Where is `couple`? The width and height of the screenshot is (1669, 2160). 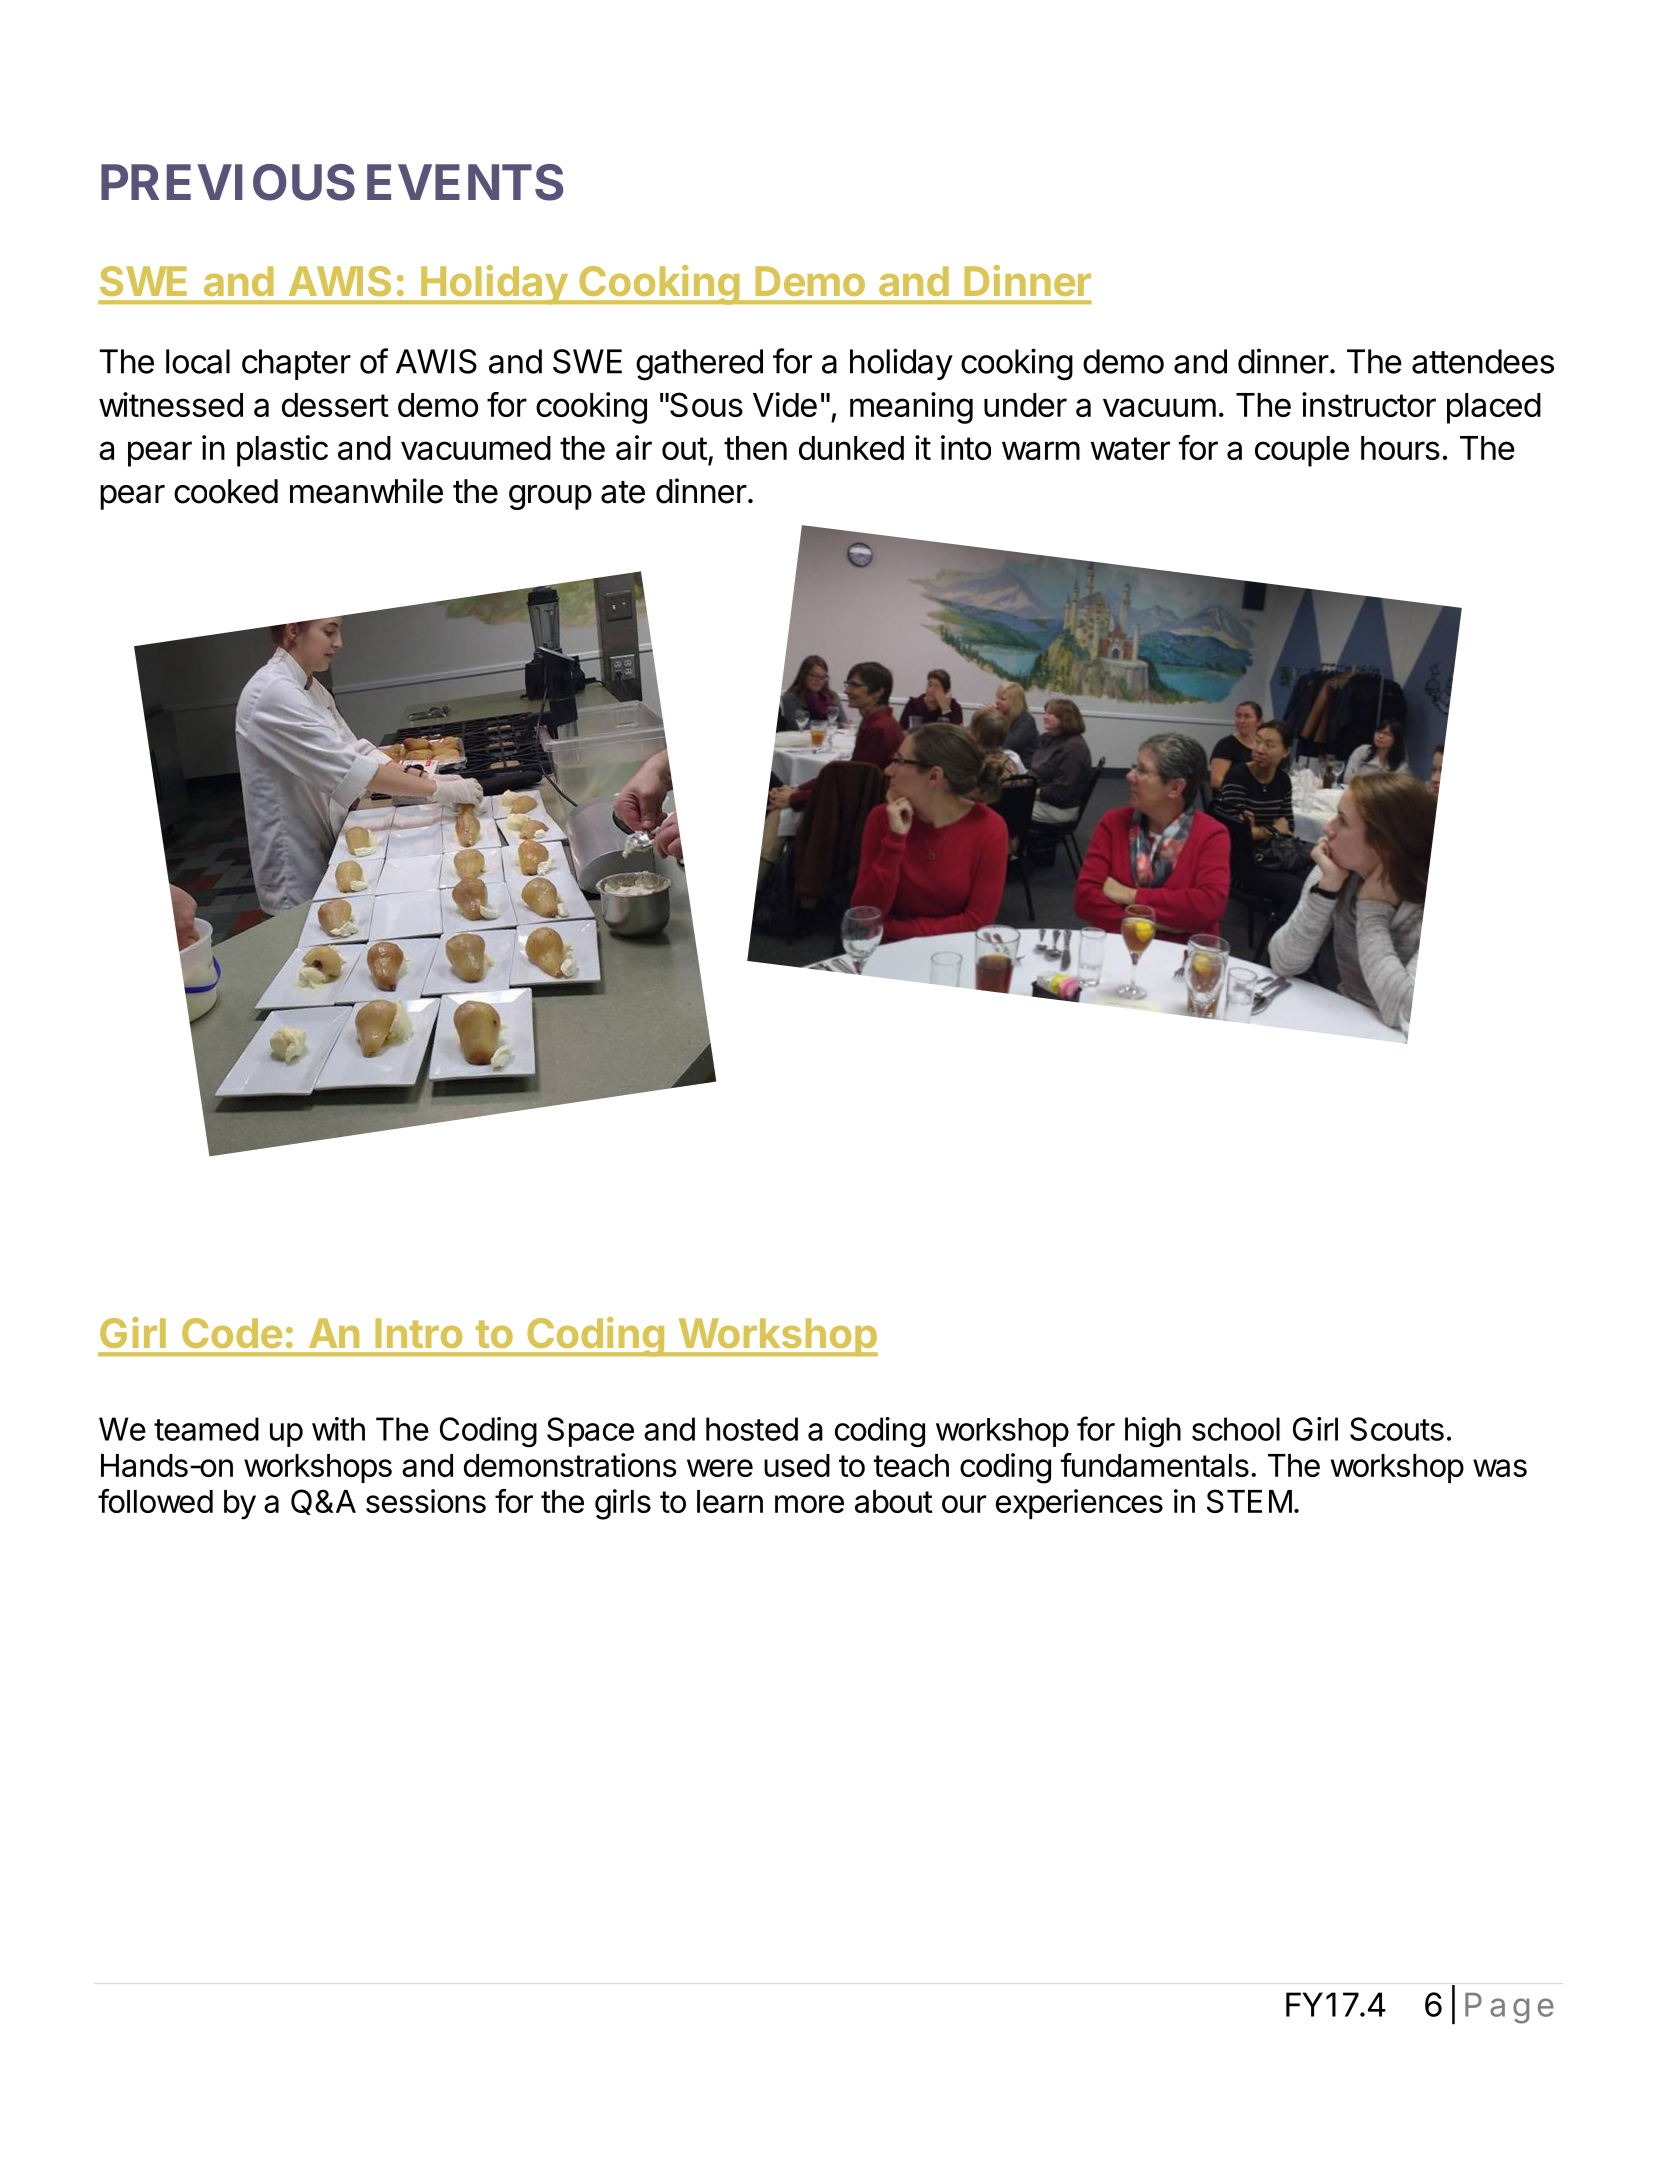 couple is located at coordinates (1302, 451).
